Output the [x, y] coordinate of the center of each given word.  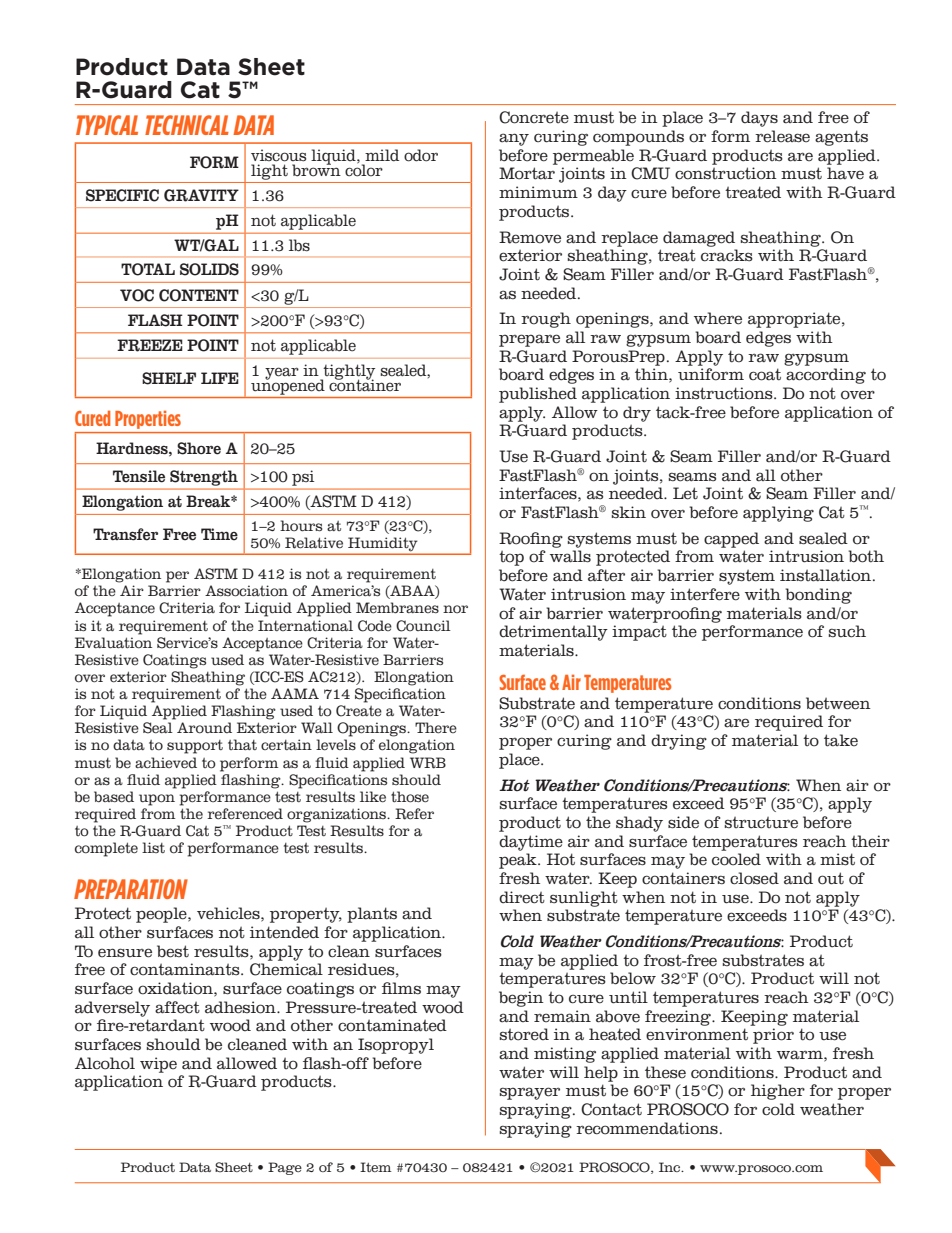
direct [522, 897]
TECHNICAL [187, 125]
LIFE [220, 378]
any [514, 139]
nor [455, 609]
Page [285, 1168]
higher [778, 1092]
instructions [725, 393]
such [847, 631]
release [782, 136]
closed [754, 878]
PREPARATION [131, 889]
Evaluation [113, 643]
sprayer [530, 1093]
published [538, 395]
